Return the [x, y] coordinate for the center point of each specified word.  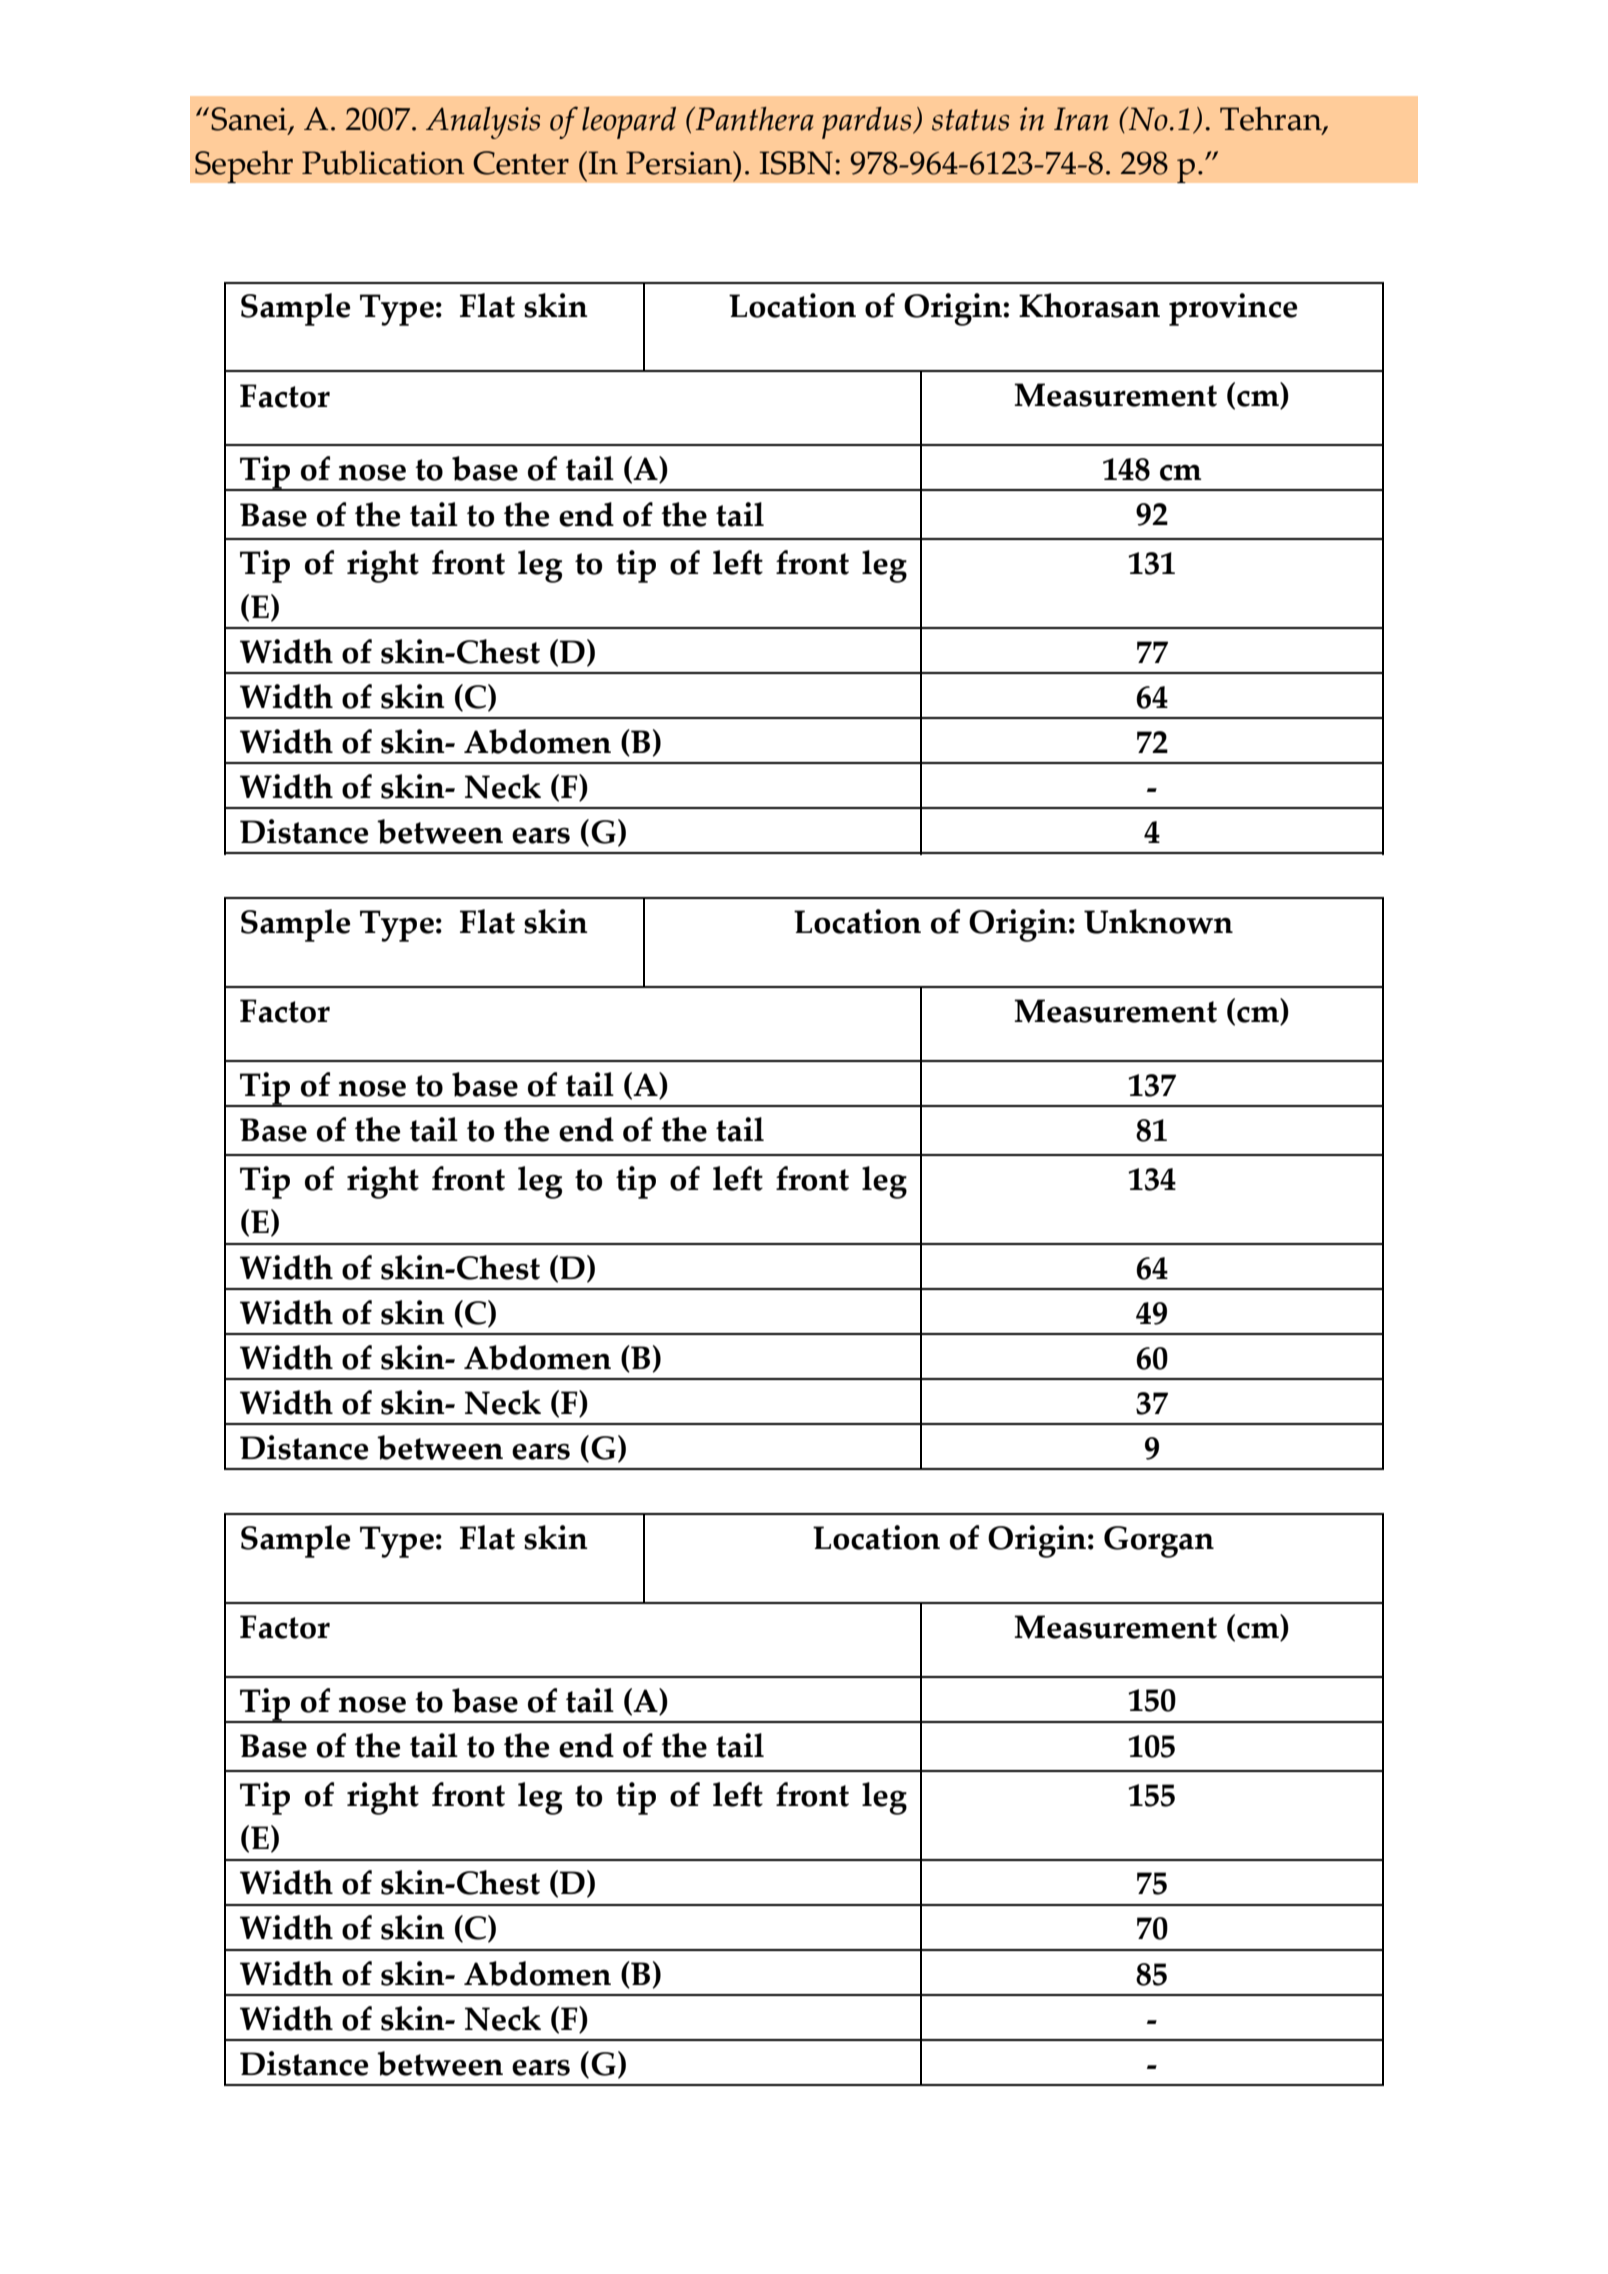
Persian [680, 163]
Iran [1081, 119]
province [1233, 309]
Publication [383, 163]
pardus [868, 123]
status [970, 120]
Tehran [1272, 120]
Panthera [754, 119]
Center [521, 163]
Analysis [483, 123]
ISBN [796, 163]
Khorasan [1089, 305]
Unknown [1158, 921]
